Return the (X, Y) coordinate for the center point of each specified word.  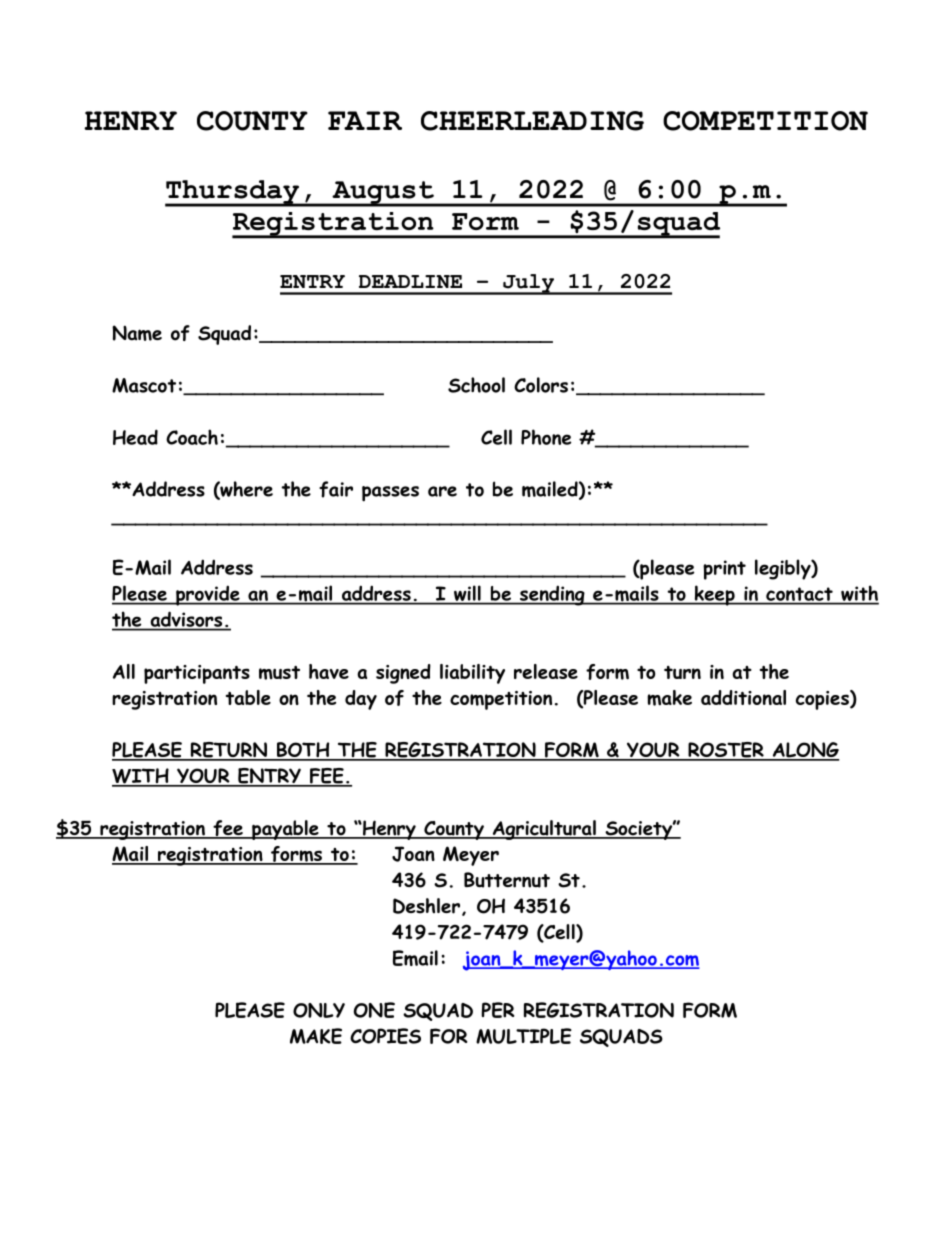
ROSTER (726, 751)
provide (208, 595)
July (529, 284)
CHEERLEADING (532, 121)
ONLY (319, 1010)
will (467, 594)
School (476, 385)
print (724, 570)
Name (137, 333)
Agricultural (544, 830)
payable (285, 830)
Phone (546, 437)
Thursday (233, 193)
